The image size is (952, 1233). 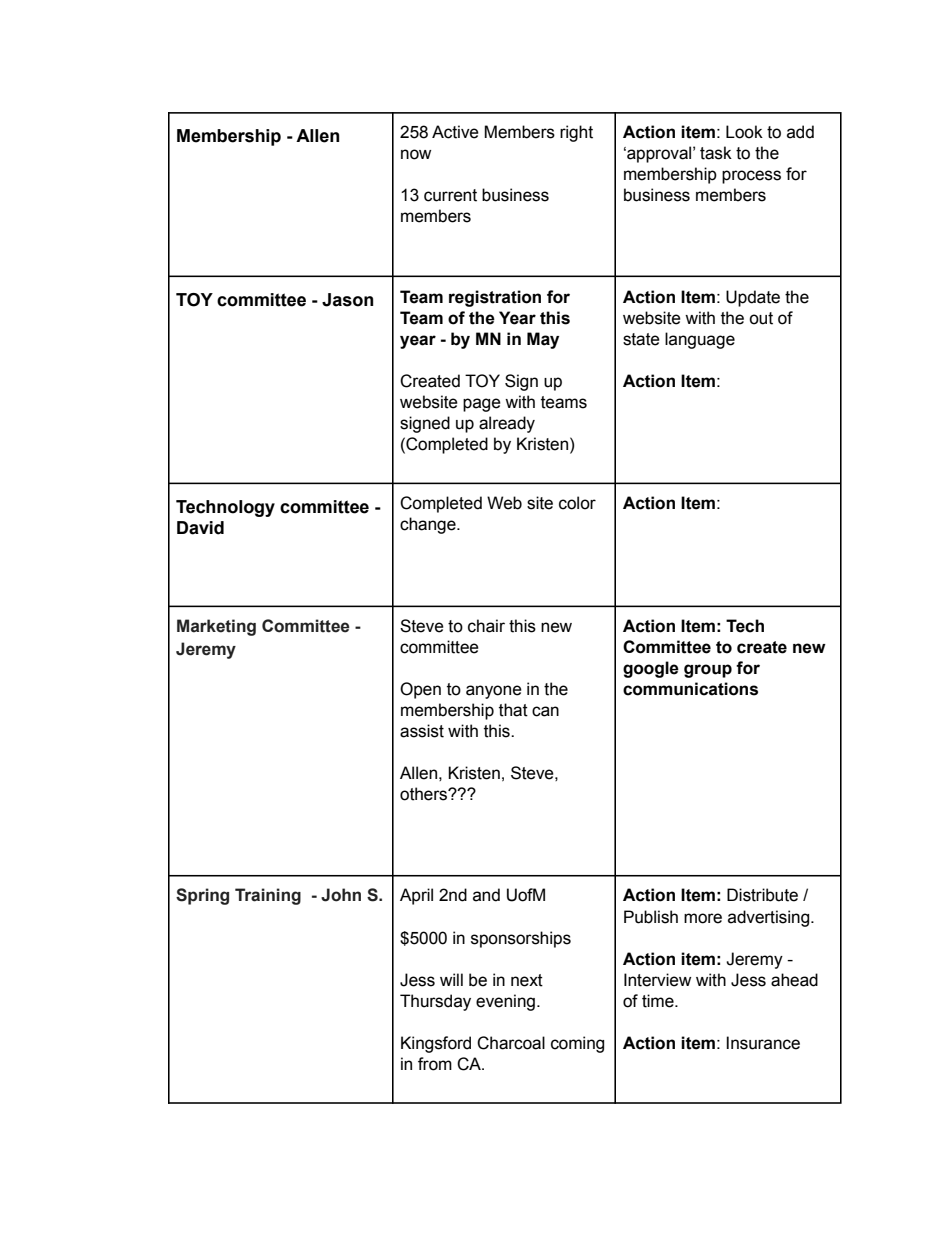 I want to click on task, so click(x=716, y=153).
